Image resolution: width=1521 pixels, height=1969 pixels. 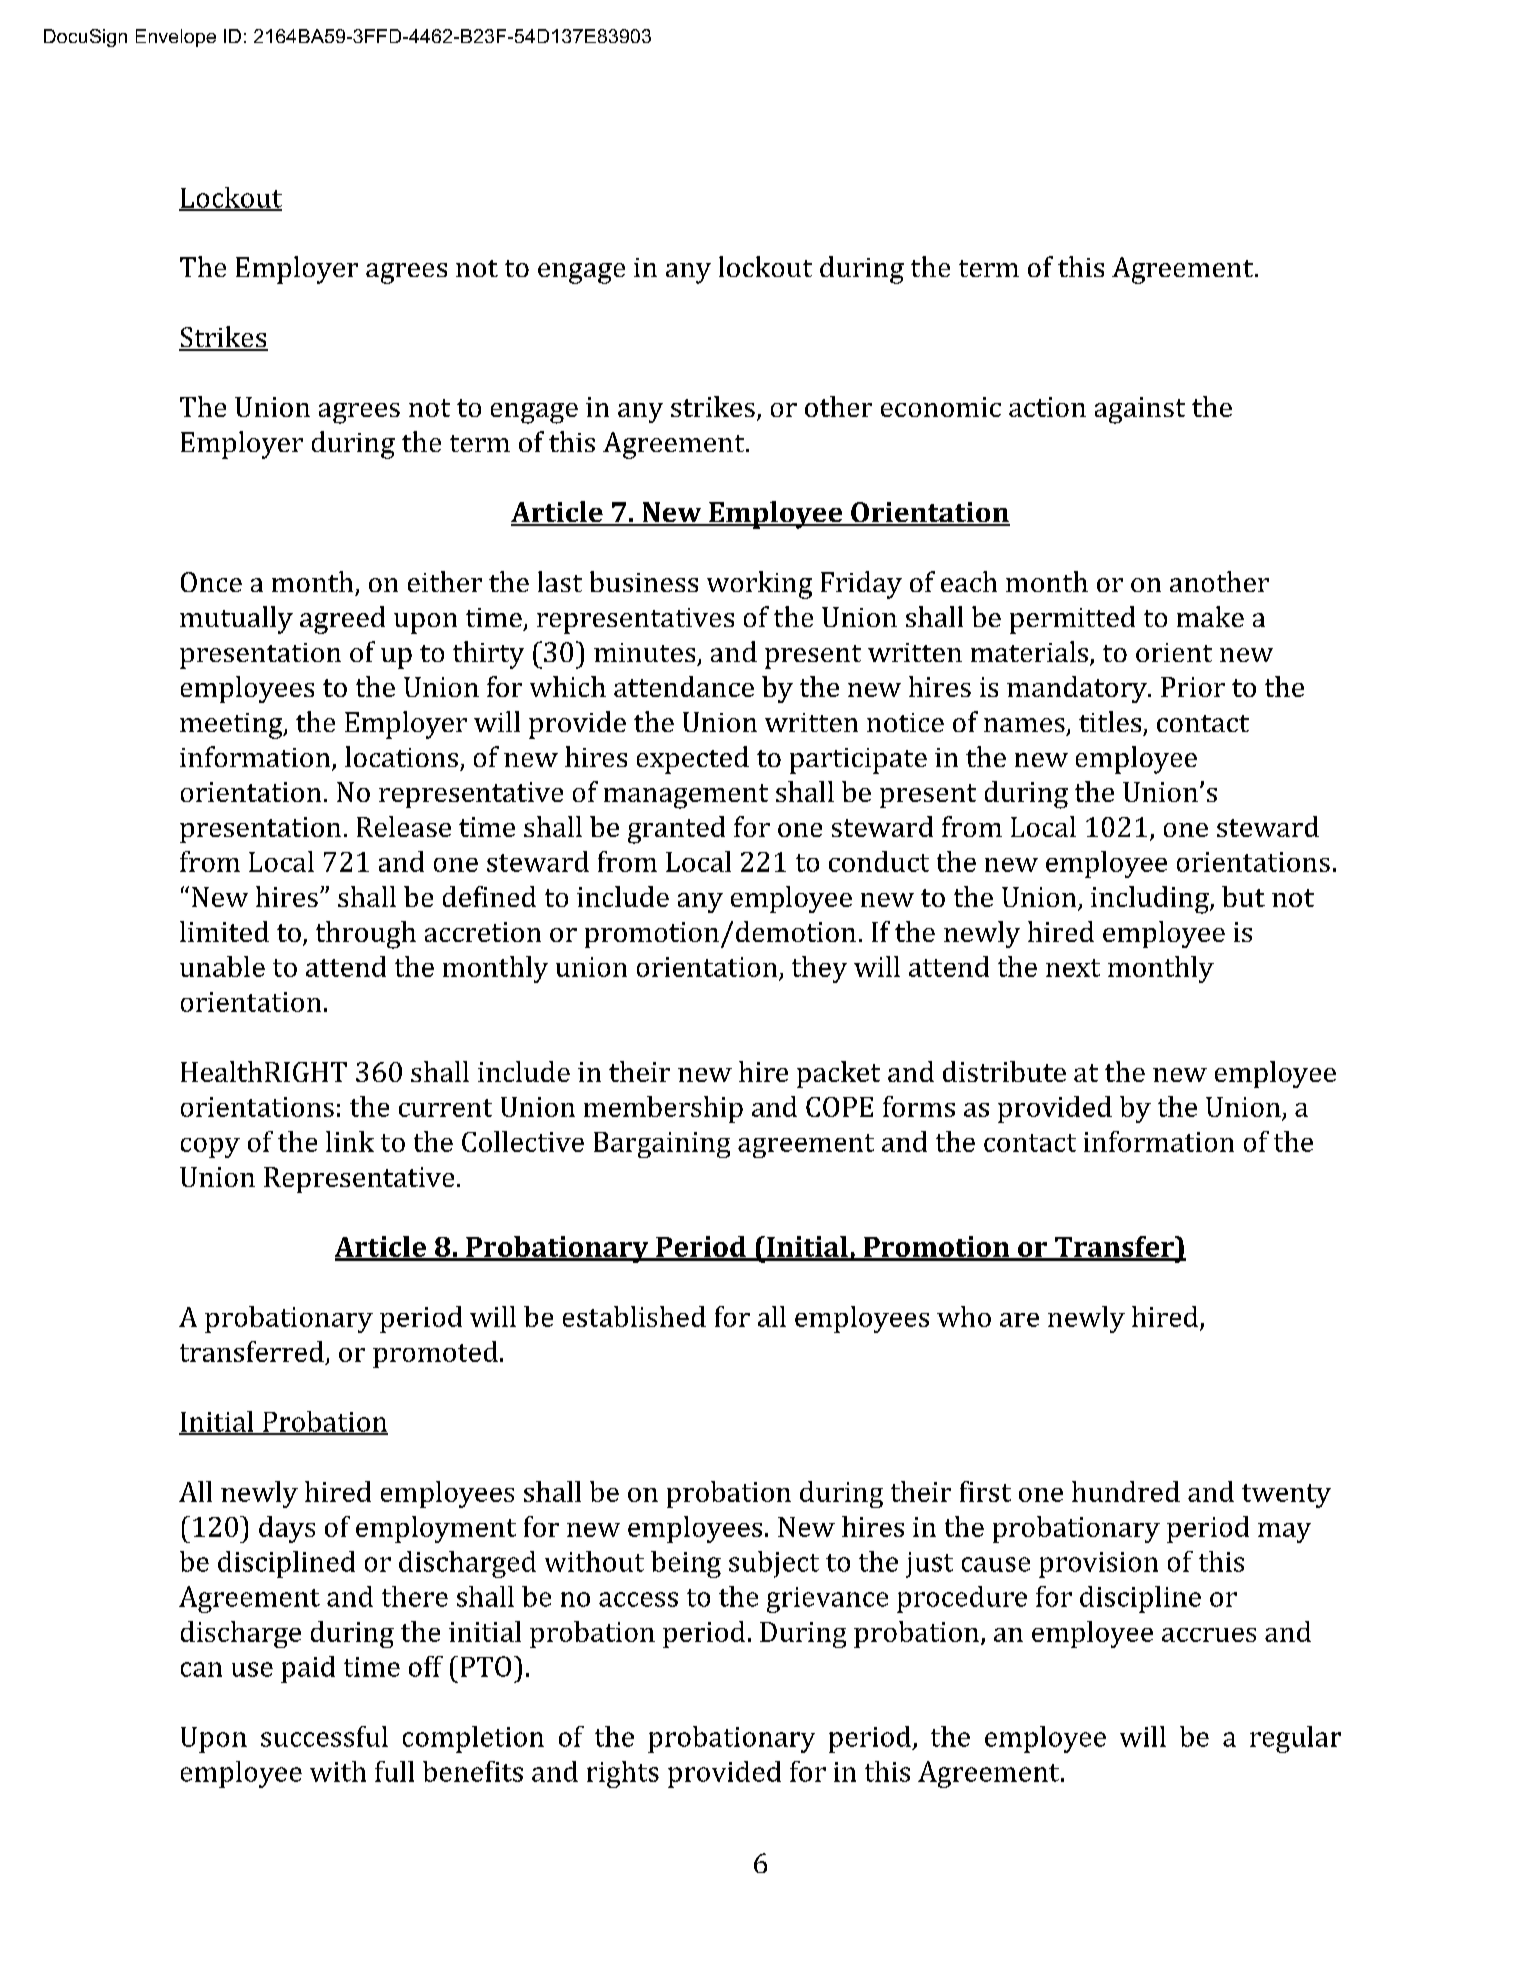 I want to click on successful, so click(x=324, y=1736).
